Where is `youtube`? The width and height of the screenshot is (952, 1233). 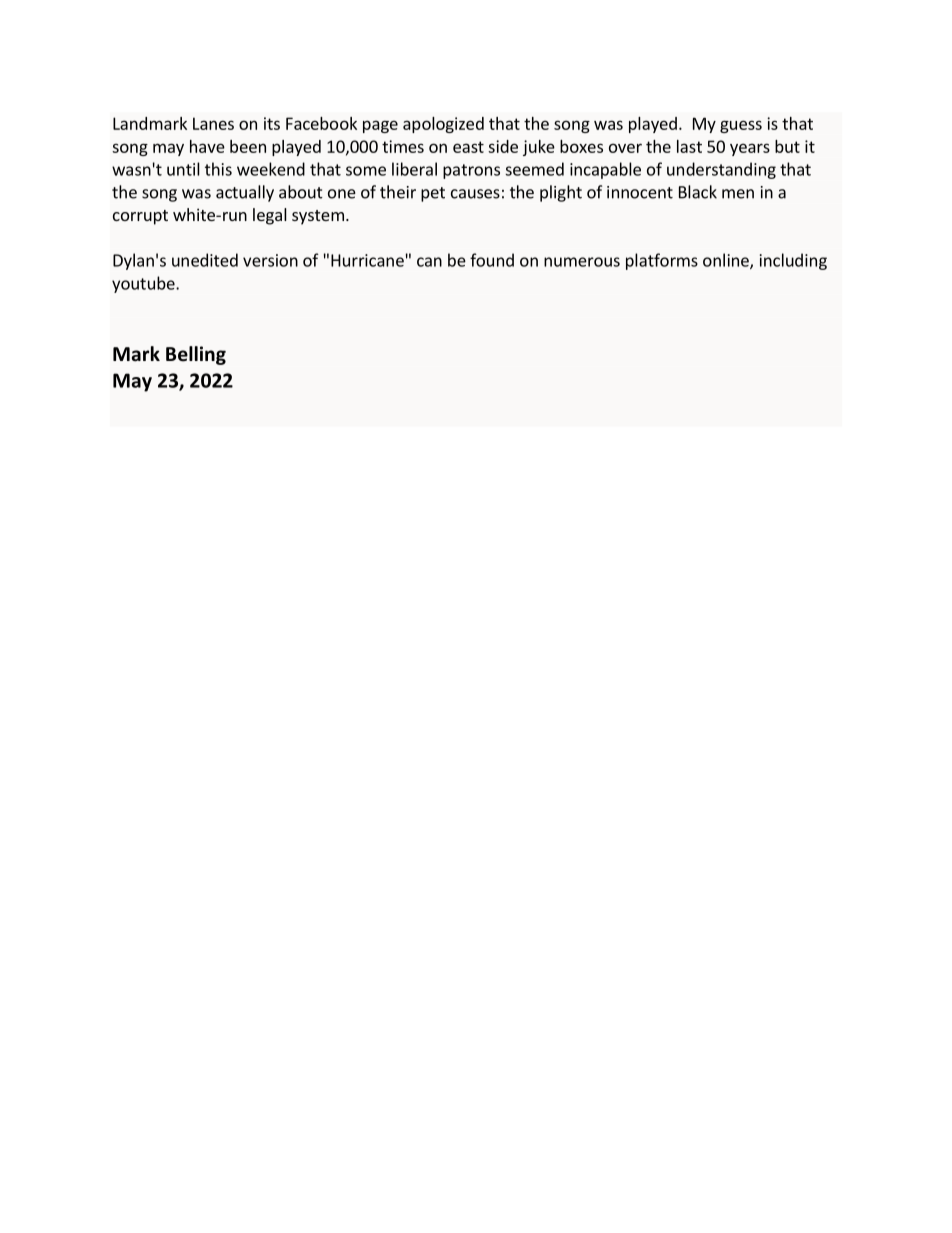 youtube is located at coordinates (144, 284).
